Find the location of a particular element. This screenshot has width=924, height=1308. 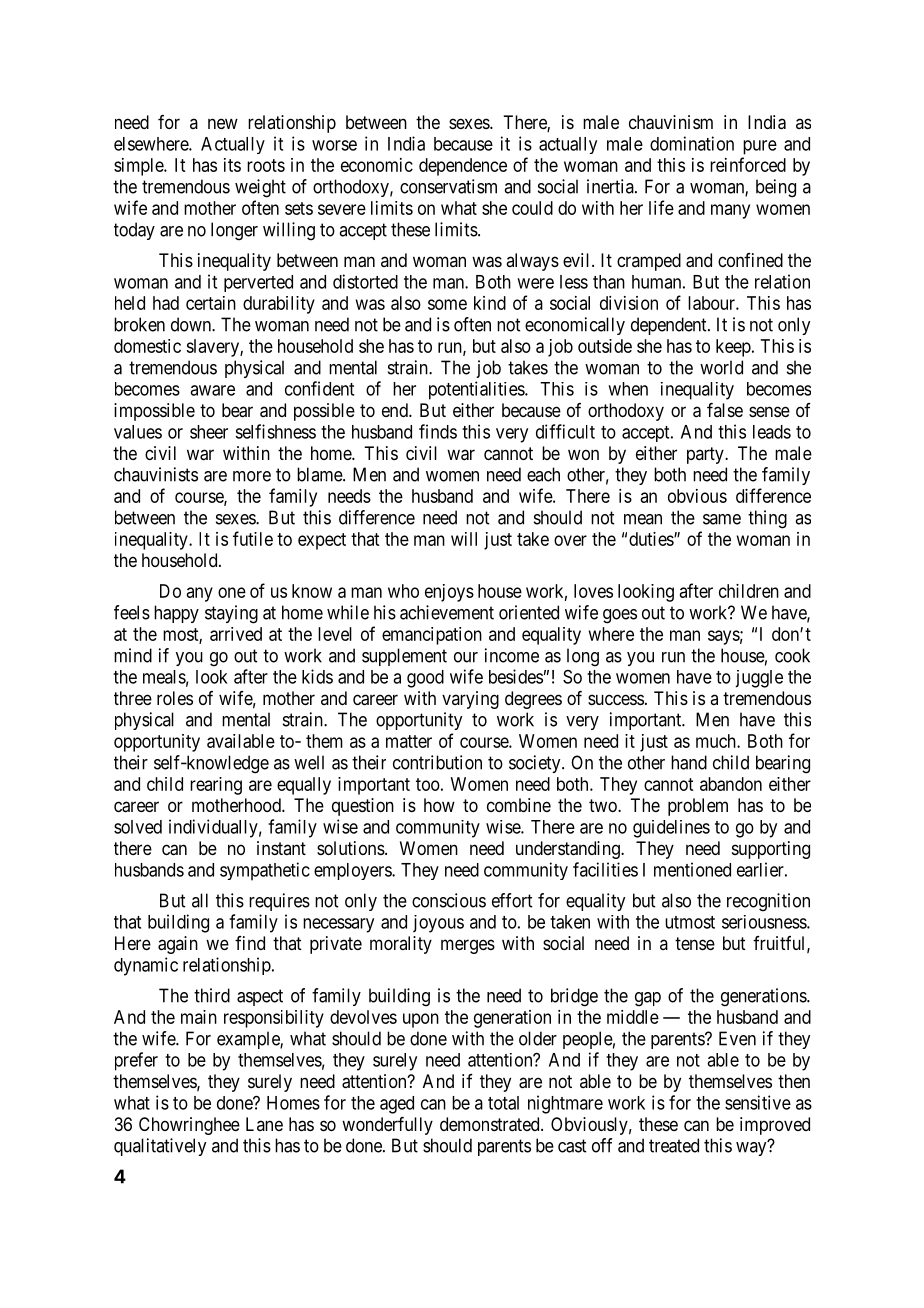

new is located at coordinates (223, 123).
